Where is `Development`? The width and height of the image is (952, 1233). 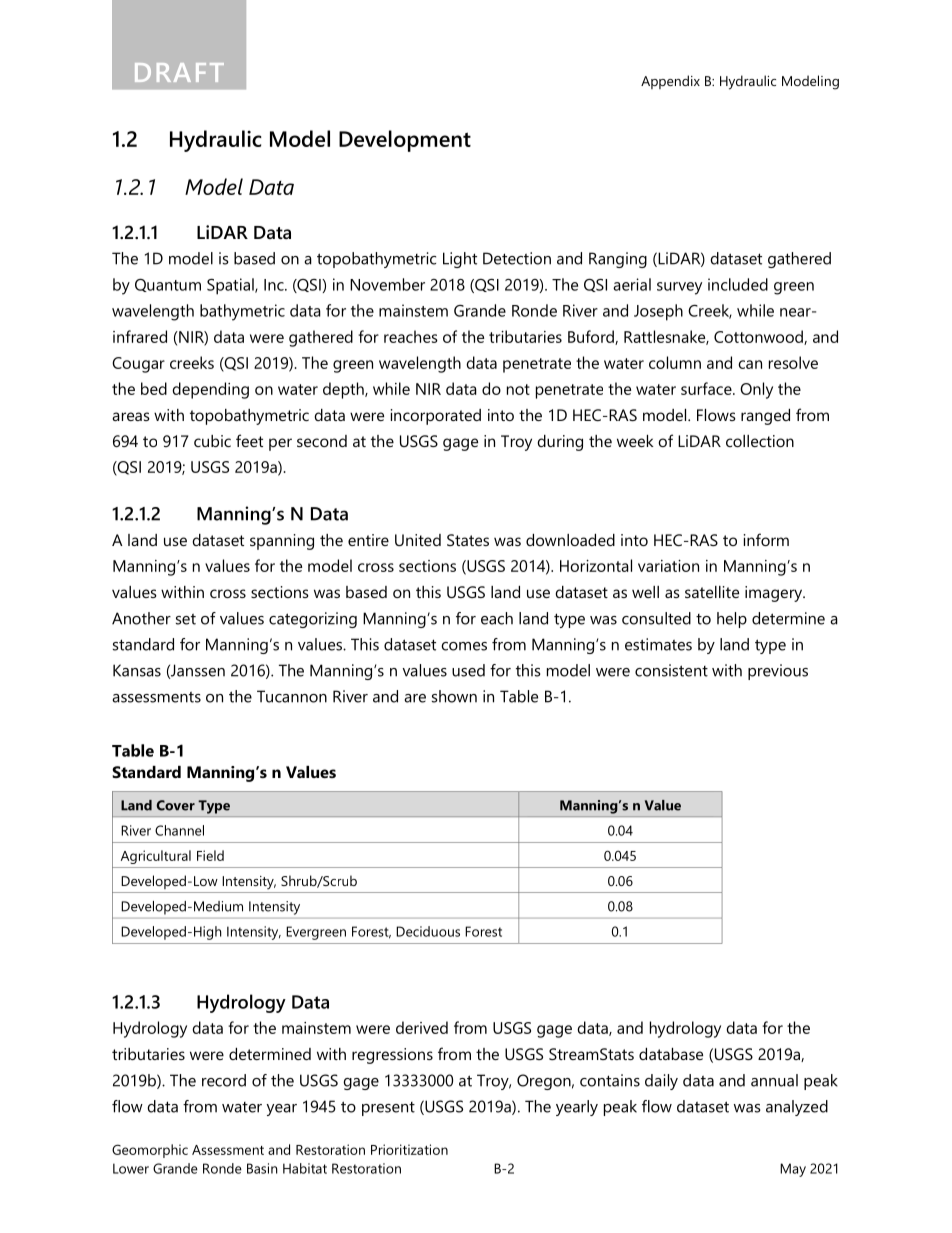
Development is located at coordinates (405, 141).
